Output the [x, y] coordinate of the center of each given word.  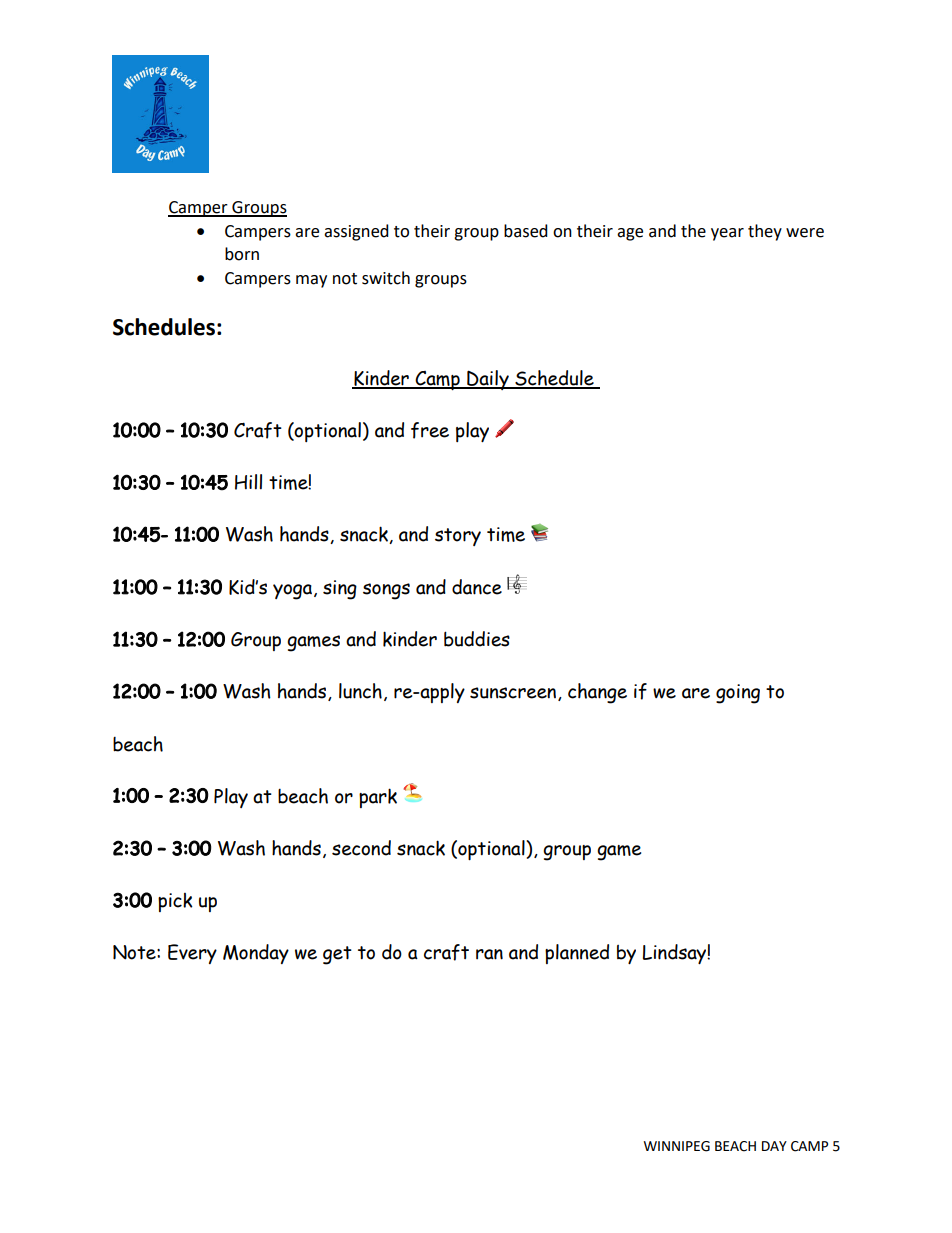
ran [489, 954]
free [430, 430]
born [242, 254]
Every [192, 954]
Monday [256, 954]
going [738, 694]
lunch [360, 691]
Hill [248, 482]
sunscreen [514, 694]
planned [577, 954]
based [526, 231]
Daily [488, 380]
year [727, 234]
